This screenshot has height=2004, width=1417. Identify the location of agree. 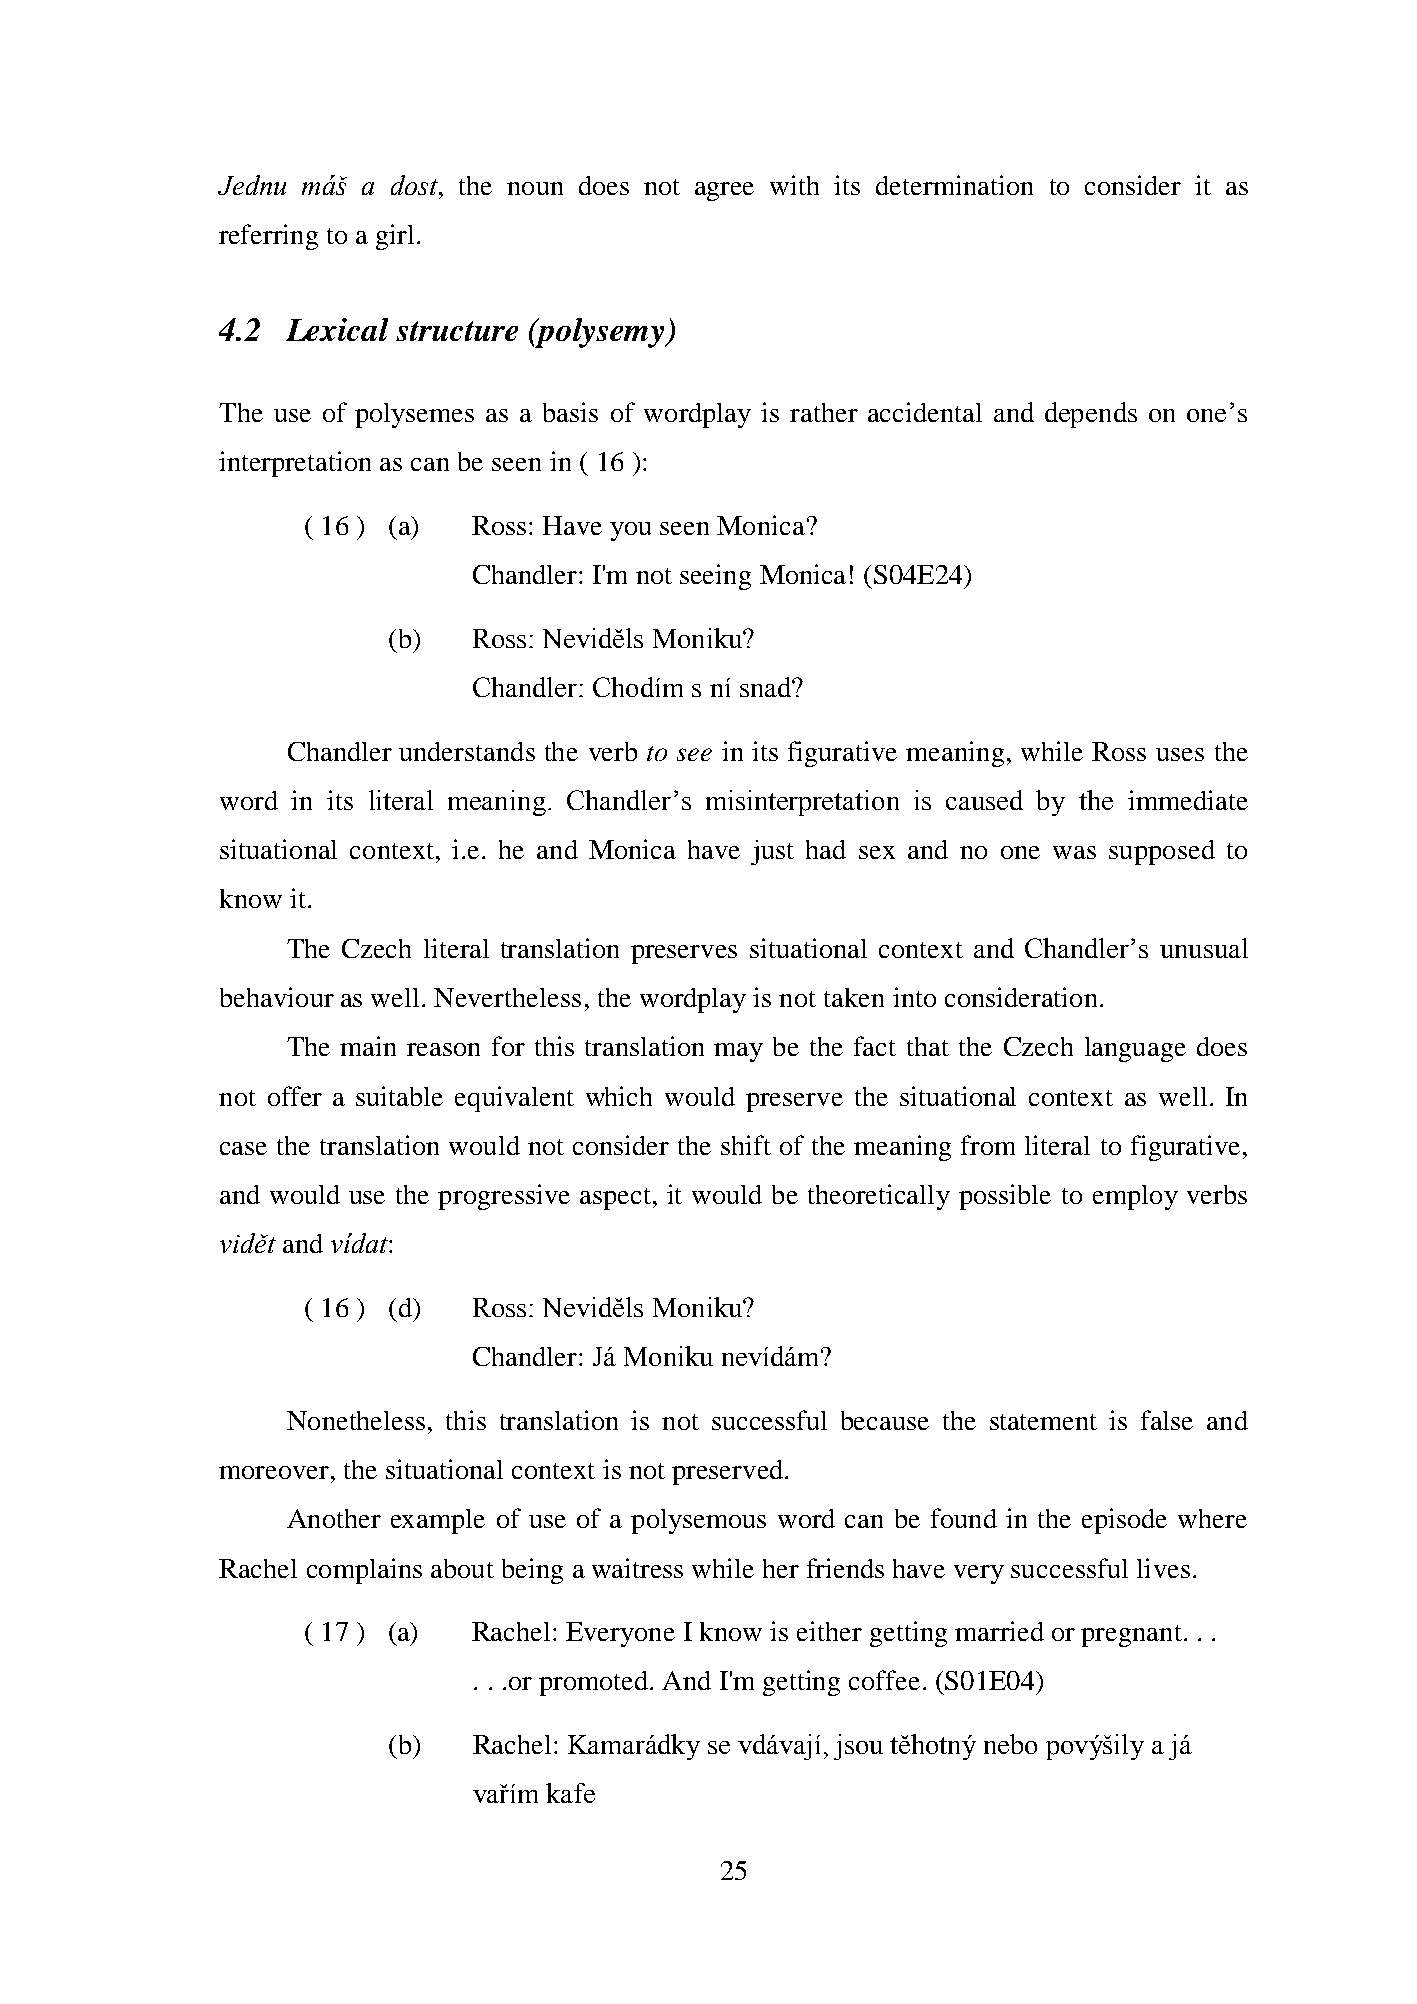
(724, 191).
